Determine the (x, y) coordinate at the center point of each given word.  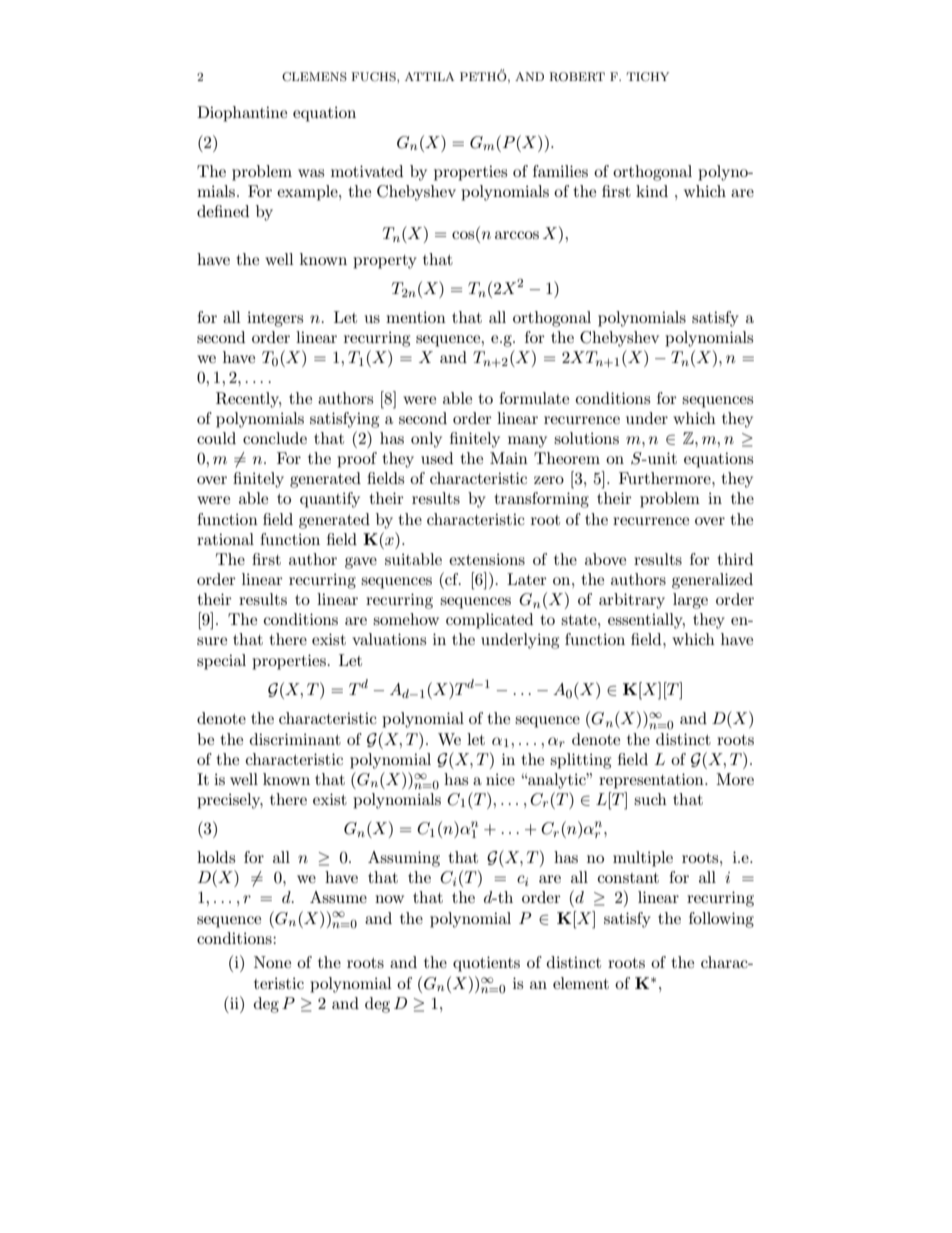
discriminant (295, 739)
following (721, 920)
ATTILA (430, 76)
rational (225, 539)
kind (652, 191)
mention (416, 317)
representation (652, 781)
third (735, 559)
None (272, 962)
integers (275, 319)
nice (500, 779)
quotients (486, 964)
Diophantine (242, 114)
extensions (487, 559)
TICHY (647, 77)
